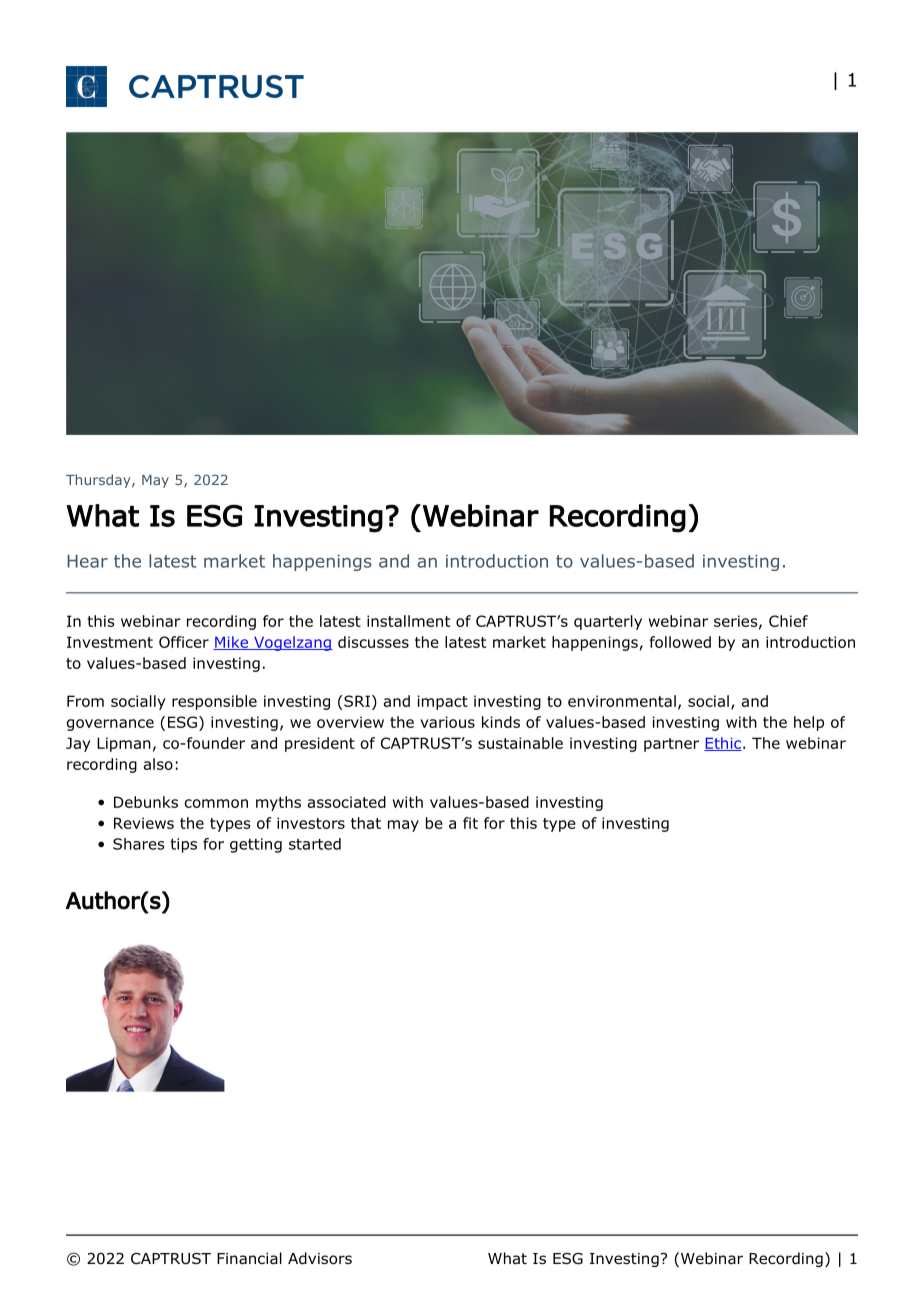  Describe the element at coordinates (315, 844) in the screenshot. I see `started` at that location.
